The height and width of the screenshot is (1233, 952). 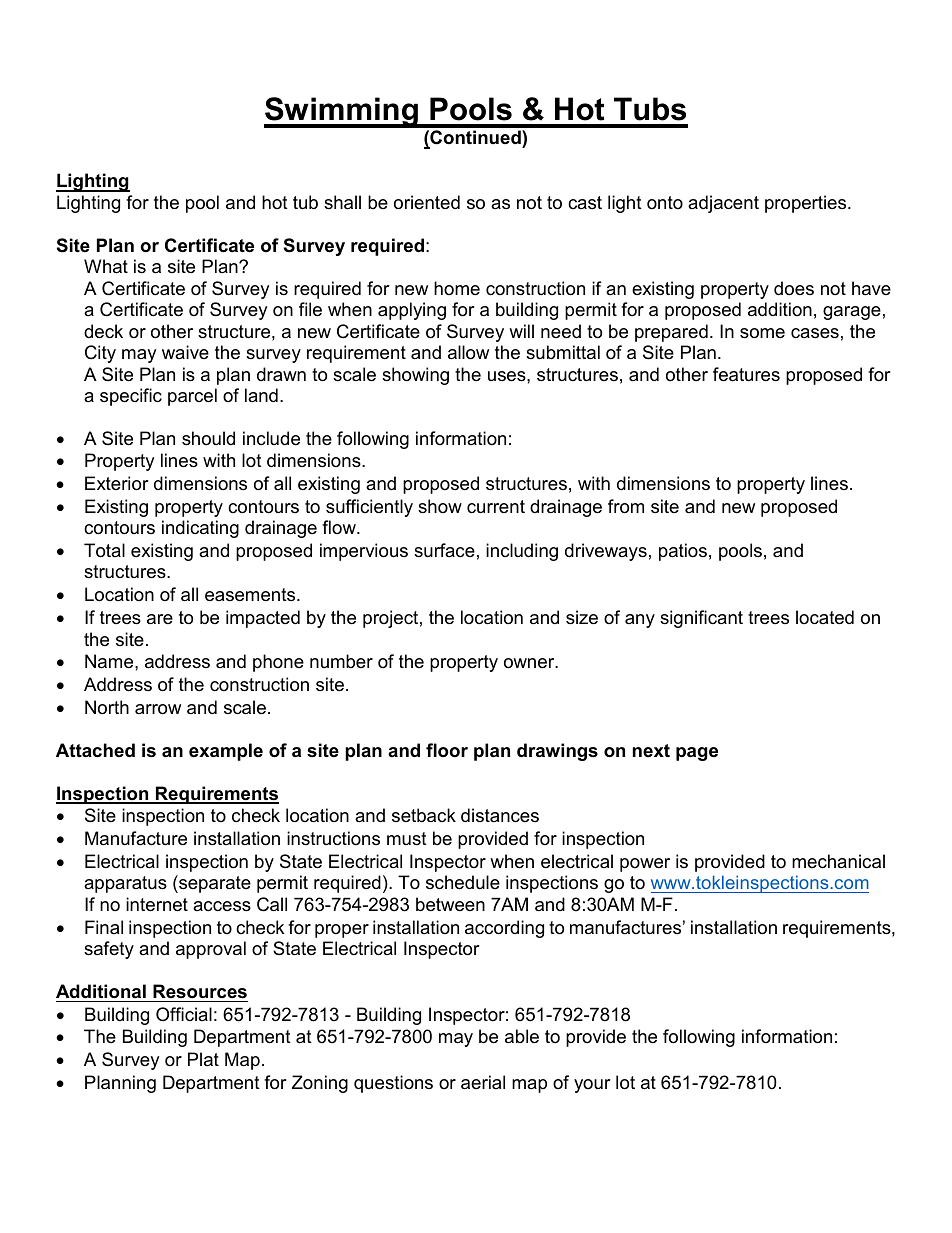 I want to click on Plat, so click(x=203, y=1059).
